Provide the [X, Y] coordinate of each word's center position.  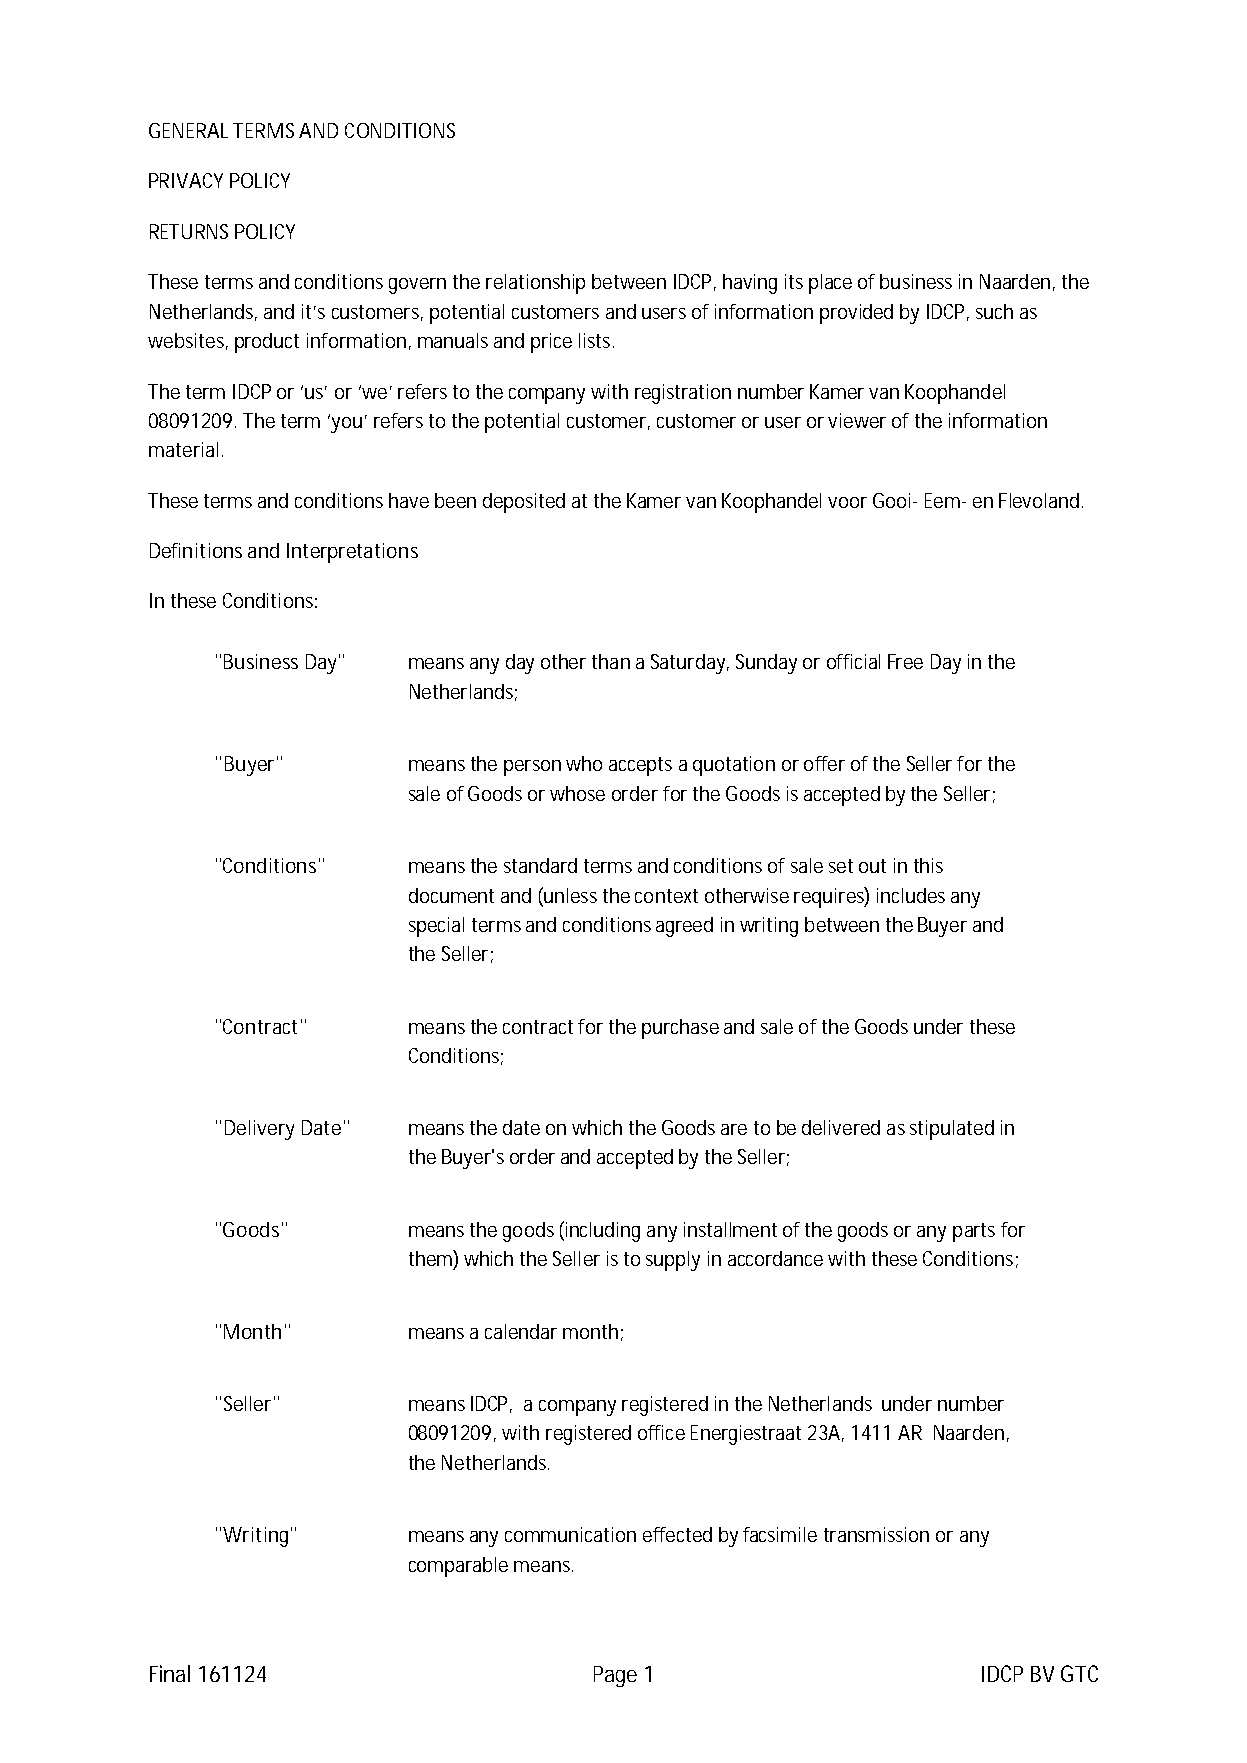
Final [170, 1673]
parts [974, 1232]
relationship [535, 284]
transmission [876, 1534]
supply [673, 1261]
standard [540, 865]
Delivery [259, 1130]
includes [911, 895]
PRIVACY [186, 180]
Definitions [196, 550]
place [830, 284]
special [436, 927]
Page [615, 1676]
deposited [524, 503]
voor [847, 502]
